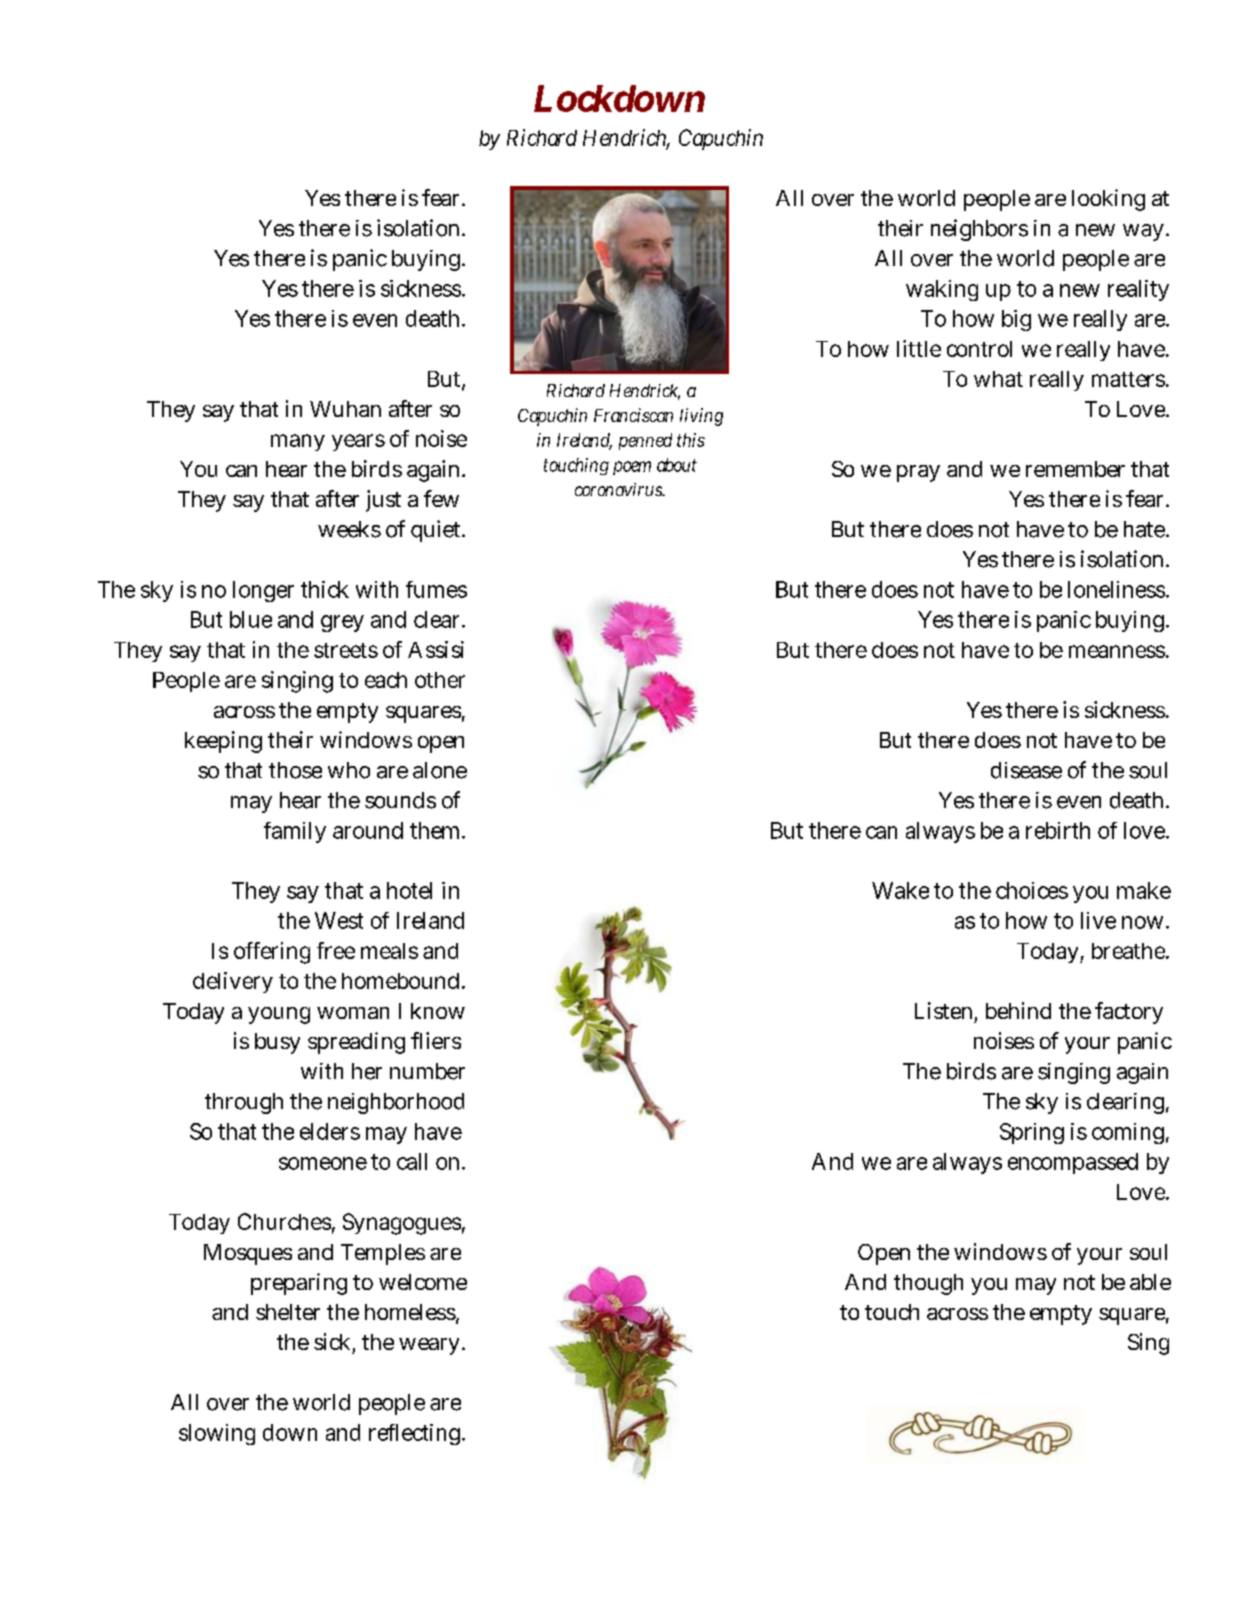 The height and width of the screenshot is (1609, 1243). What do you see at coordinates (645, 392) in the screenshot?
I see `Hendrick` at bounding box center [645, 392].
